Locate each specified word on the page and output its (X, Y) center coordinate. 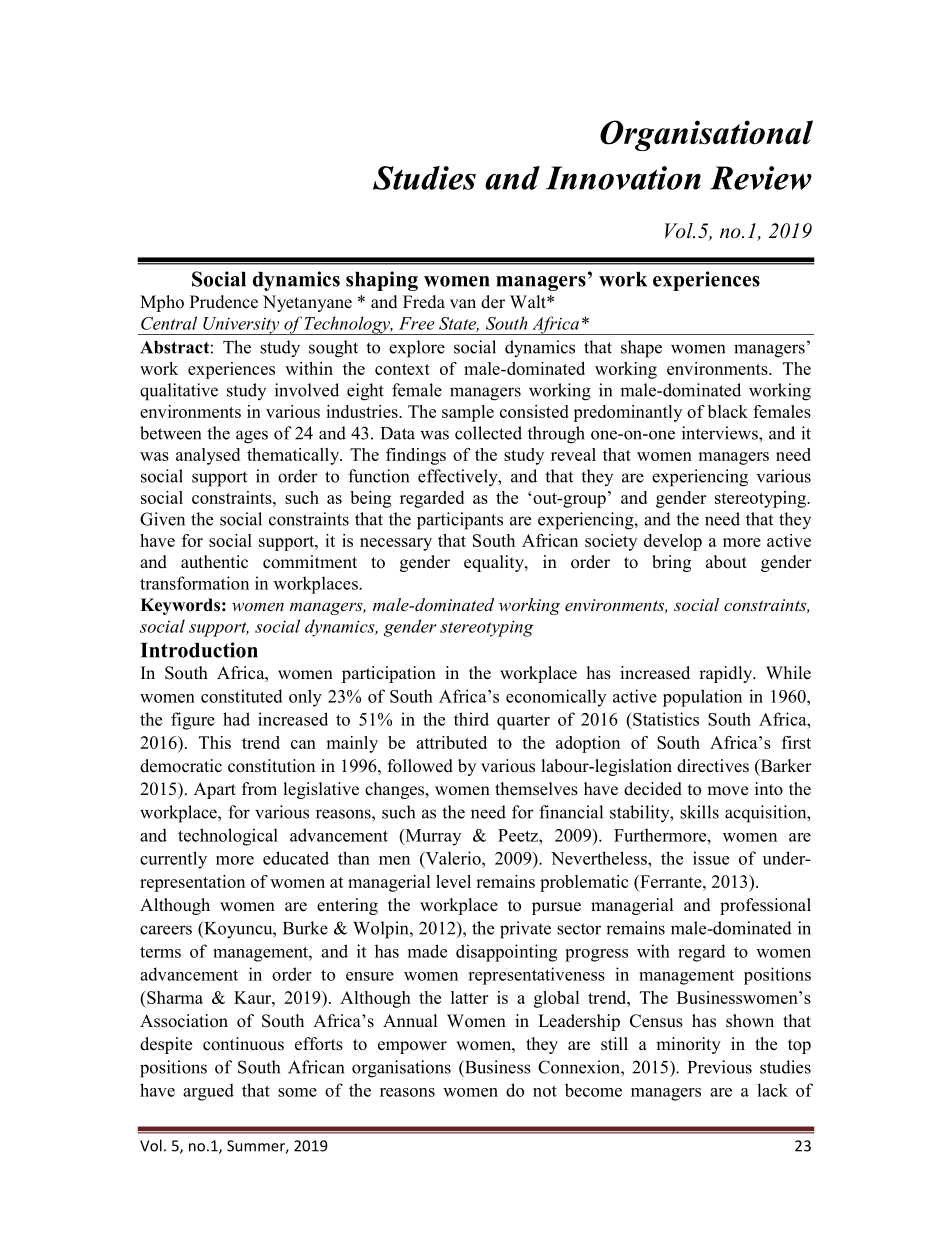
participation (389, 674)
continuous (243, 1044)
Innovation (623, 178)
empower (412, 1047)
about (726, 562)
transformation (194, 583)
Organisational (706, 135)
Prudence (224, 302)
